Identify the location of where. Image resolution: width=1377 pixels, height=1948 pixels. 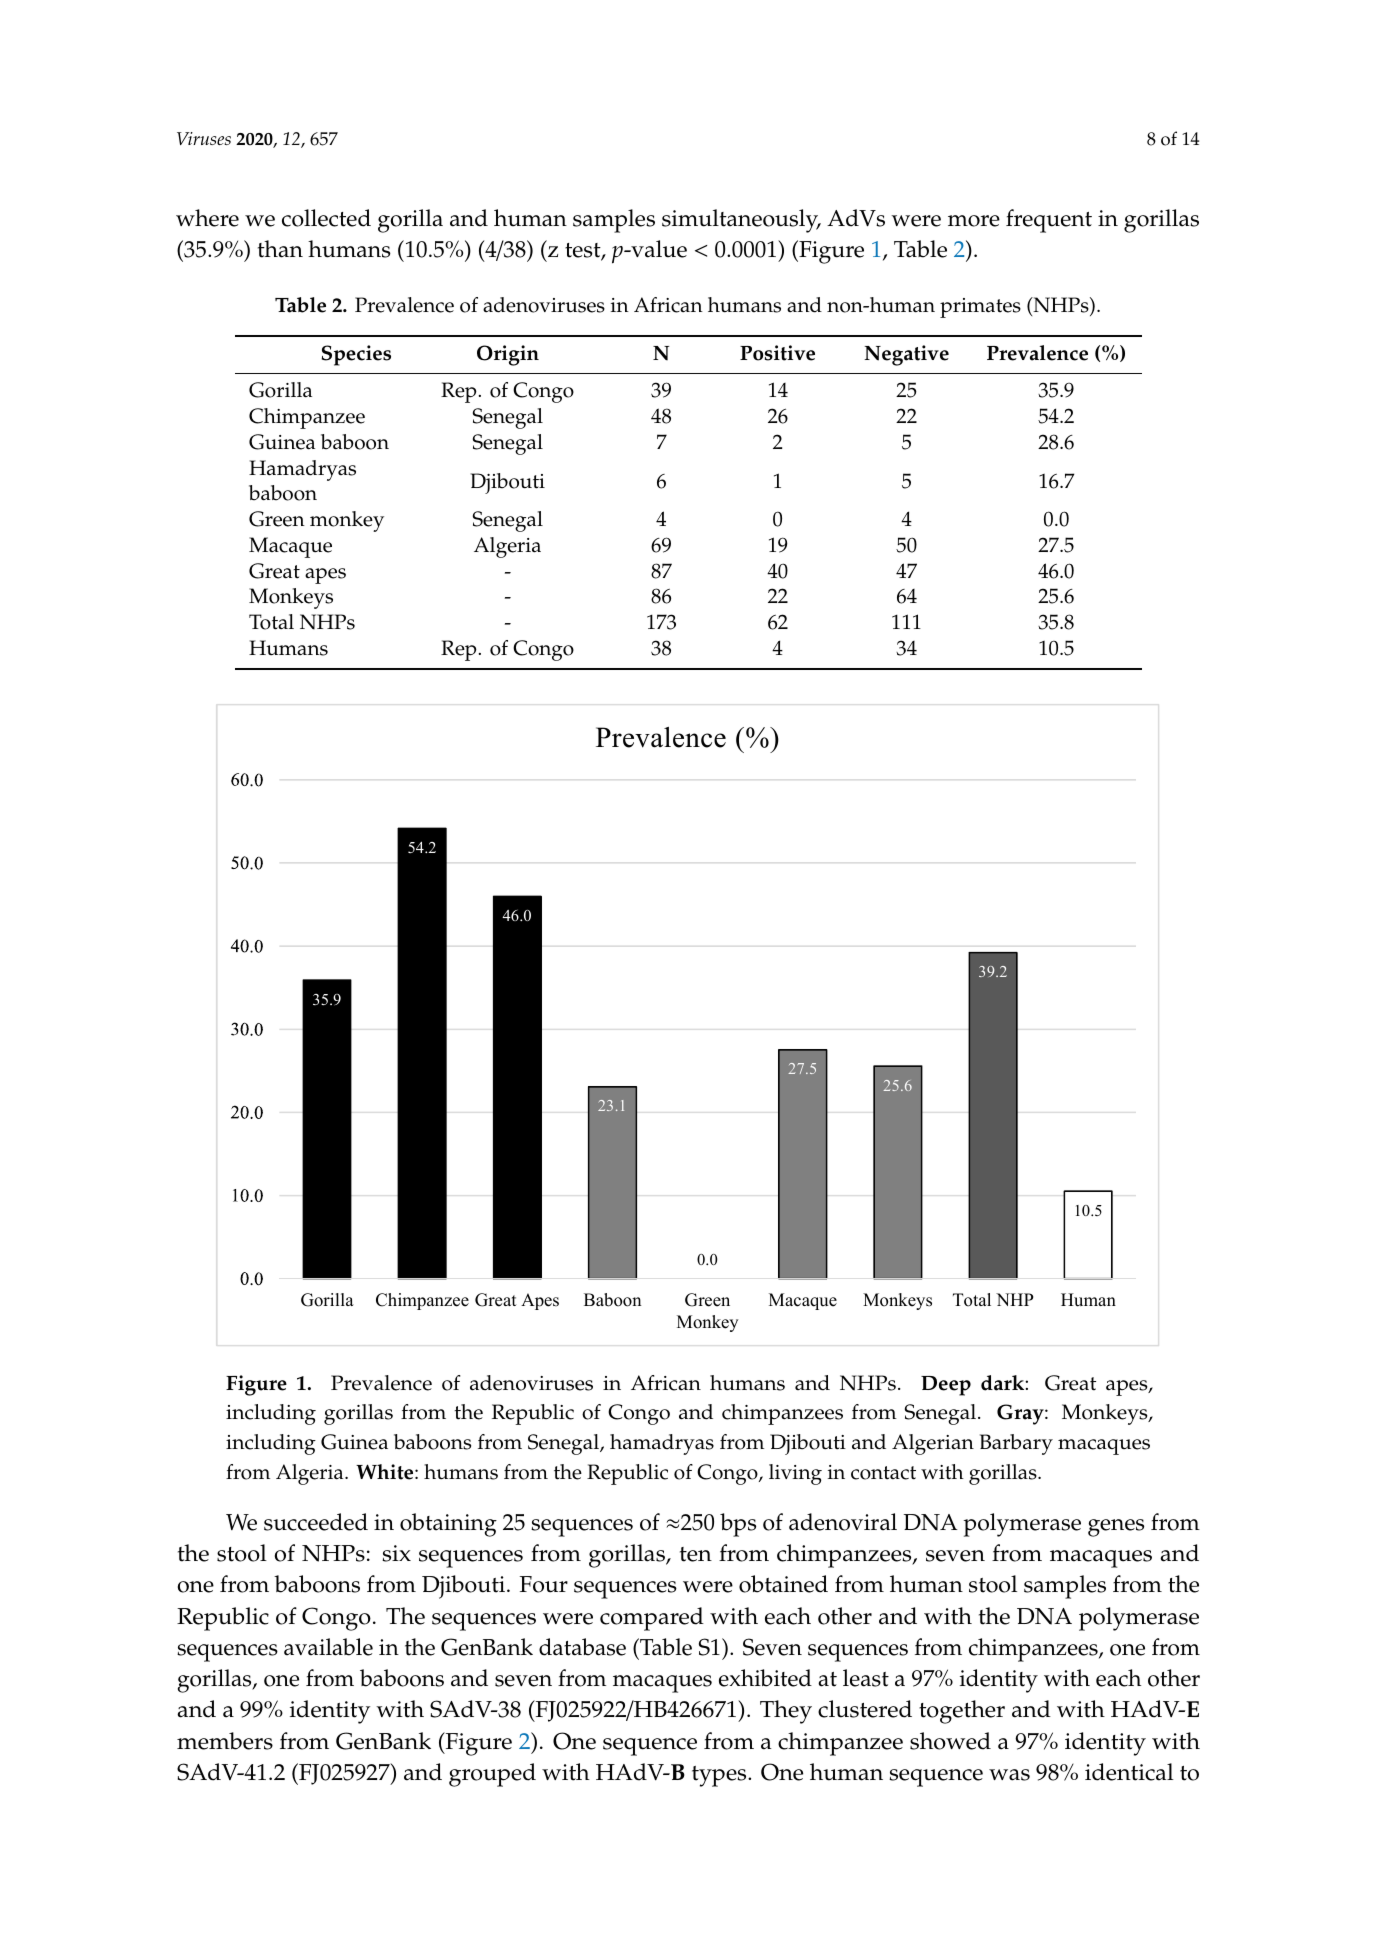
(207, 218).
